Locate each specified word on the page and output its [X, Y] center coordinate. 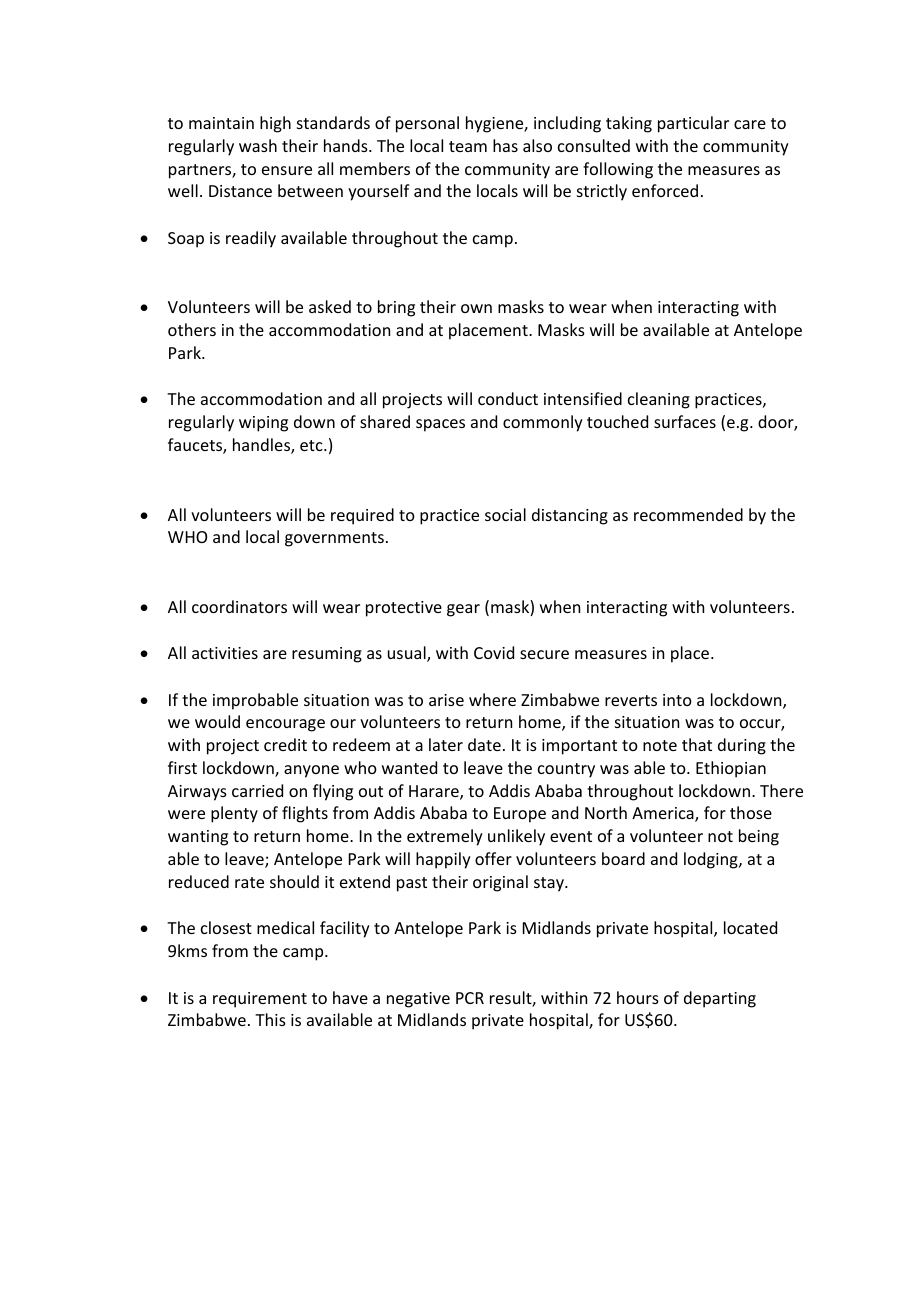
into [677, 700]
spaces [440, 425]
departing [720, 999]
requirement [260, 1000]
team [468, 146]
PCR [470, 998]
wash [258, 145]
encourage [285, 725]
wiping [263, 424]
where [492, 699]
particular [693, 124]
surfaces [685, 421]
